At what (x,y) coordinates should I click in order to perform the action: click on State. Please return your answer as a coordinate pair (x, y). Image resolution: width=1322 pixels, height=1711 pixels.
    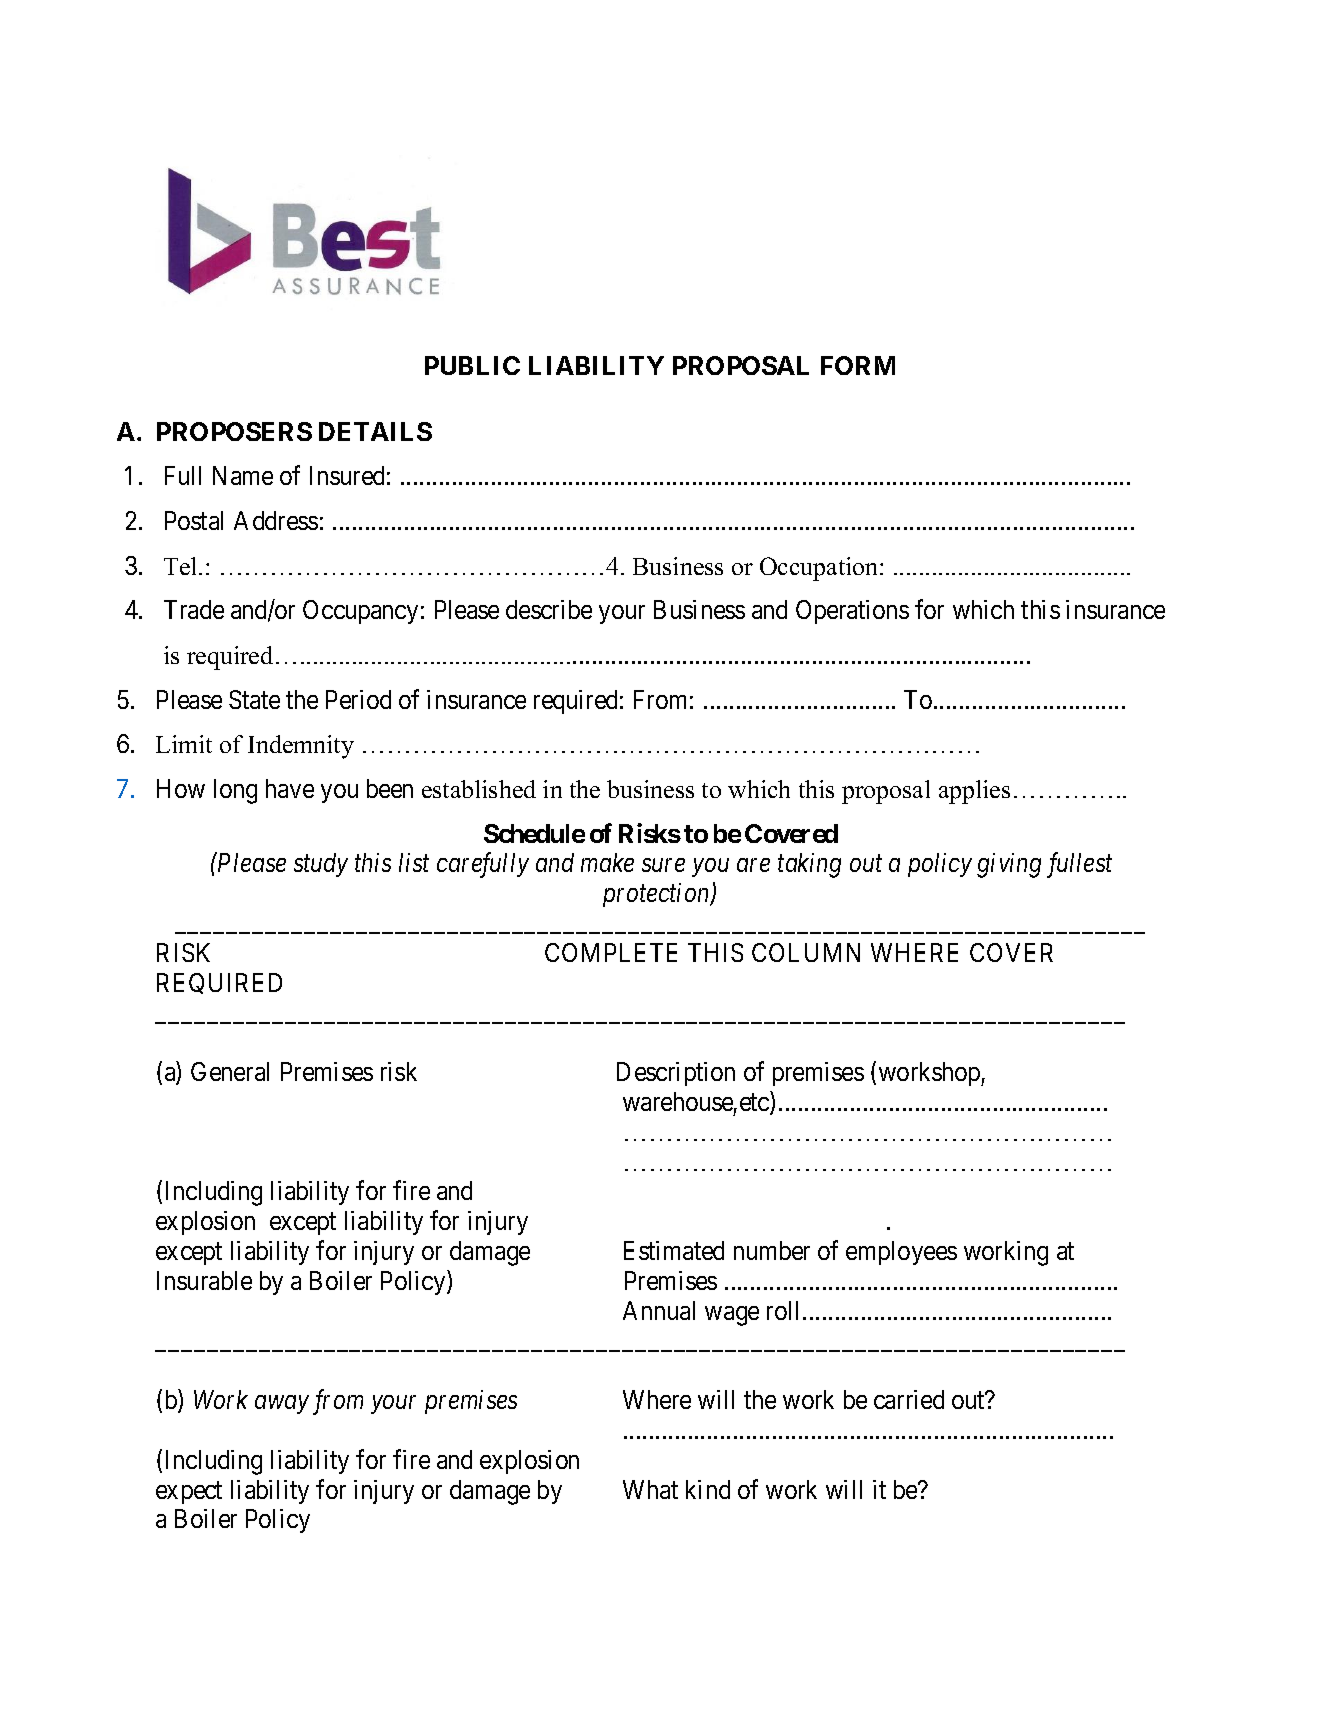
    Looking at the image, I should click on (254, 699).
